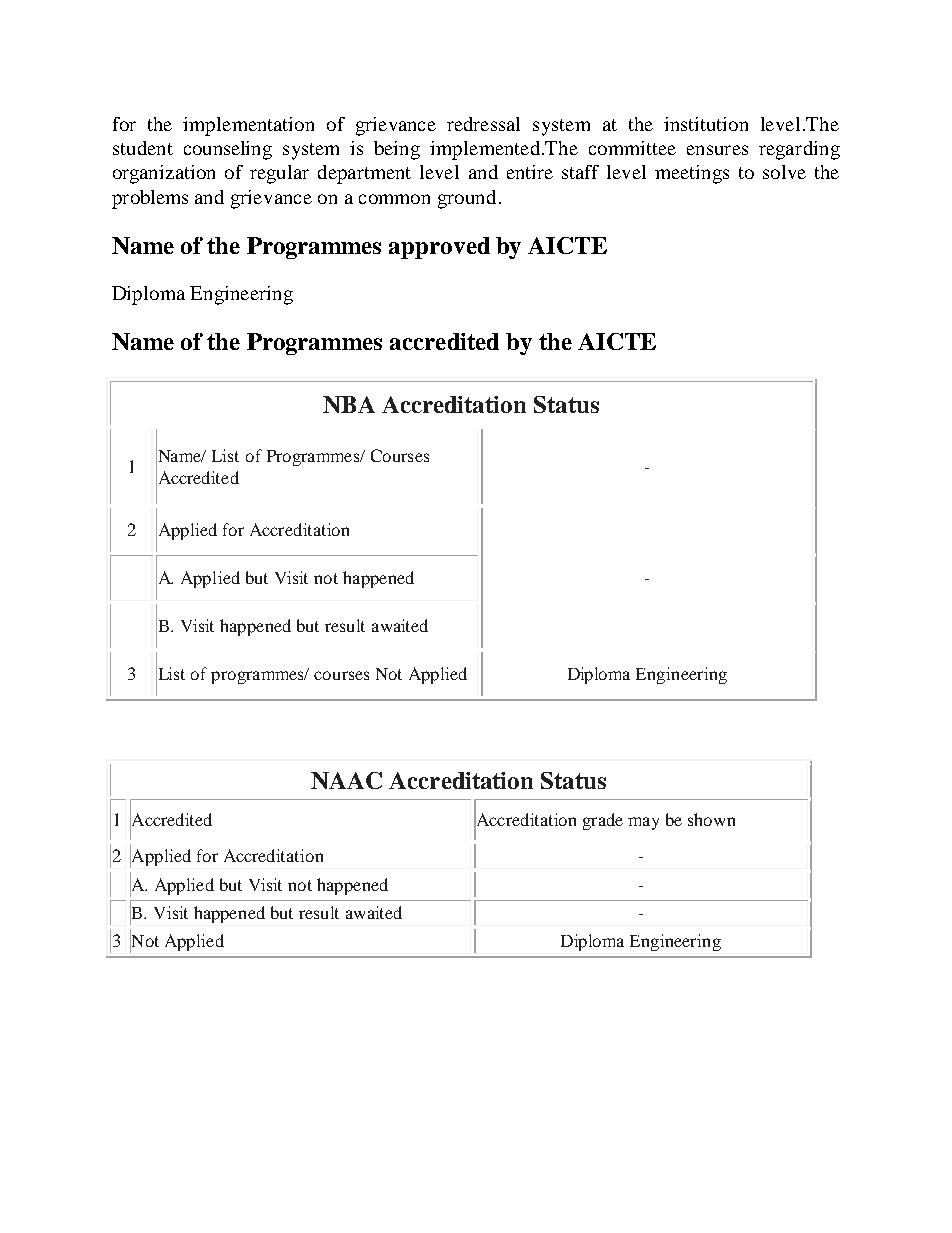  I want to click on problems, so click(150, 199).
